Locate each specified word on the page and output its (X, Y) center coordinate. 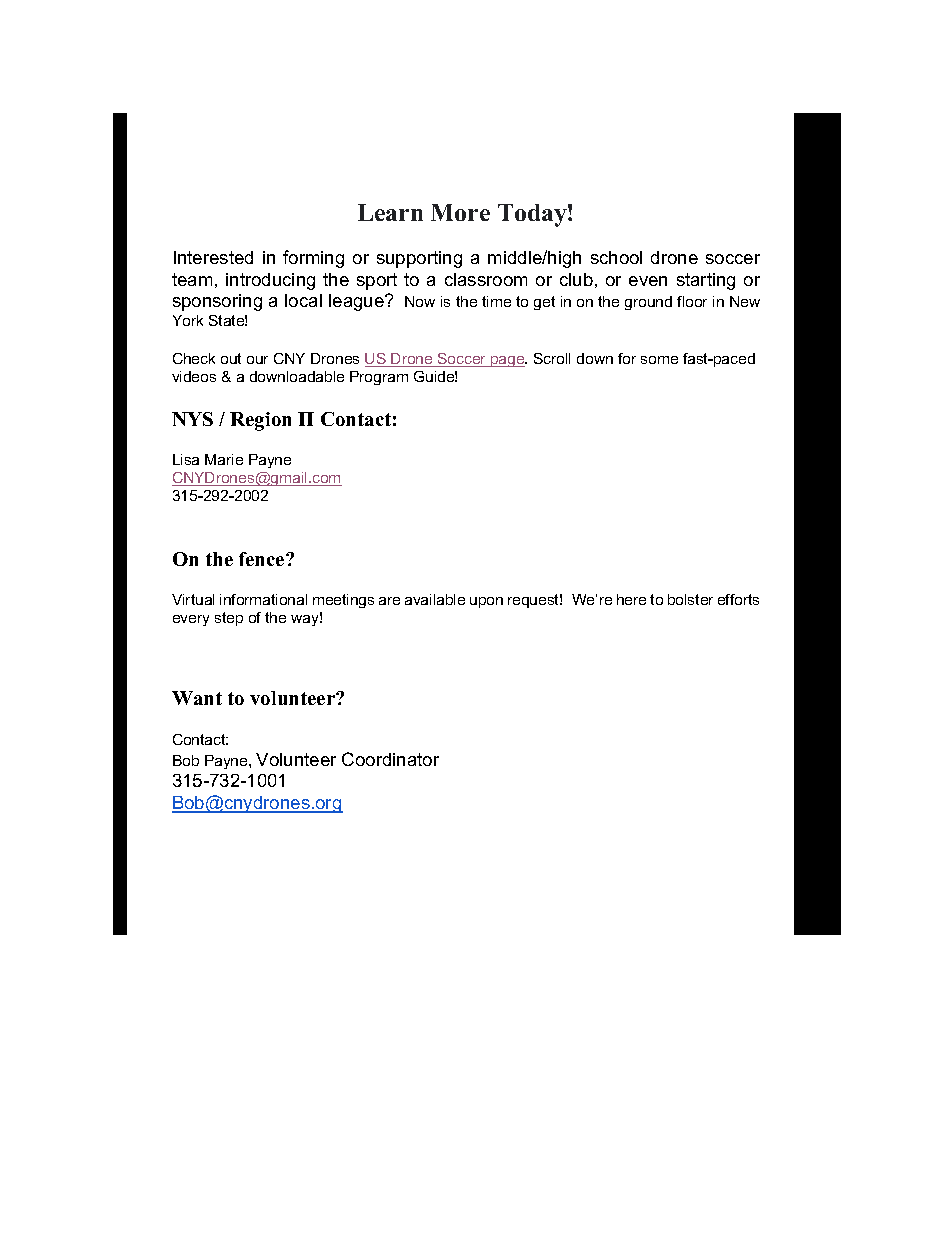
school (616, 257)
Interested (213, 257)
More (460, 212)
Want (197, 698)
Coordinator (390, 759)
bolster (690, 599)
